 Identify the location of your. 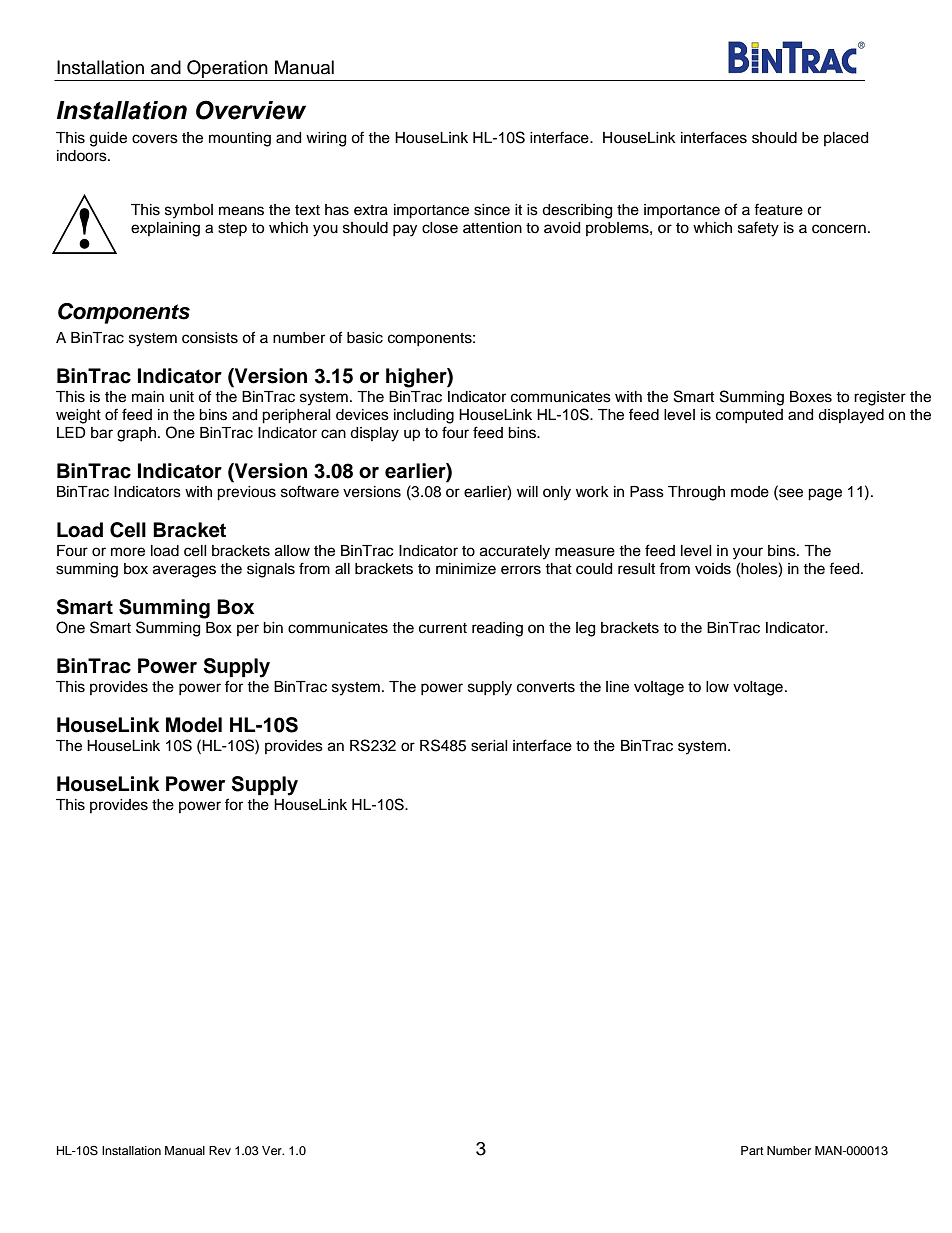
(748, 553).
